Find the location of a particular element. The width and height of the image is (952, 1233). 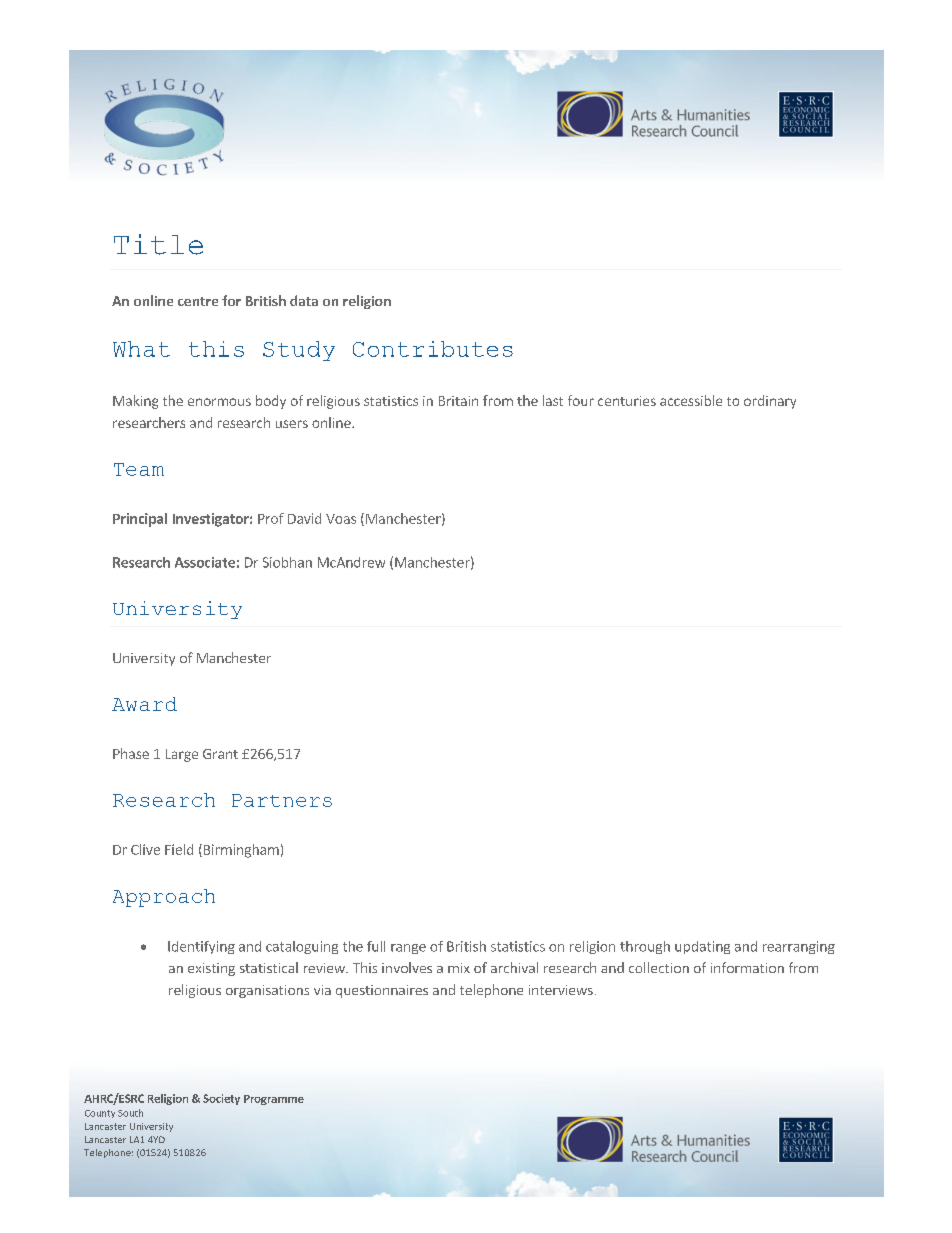

Siobhan is located at coordinates (287, 562).
